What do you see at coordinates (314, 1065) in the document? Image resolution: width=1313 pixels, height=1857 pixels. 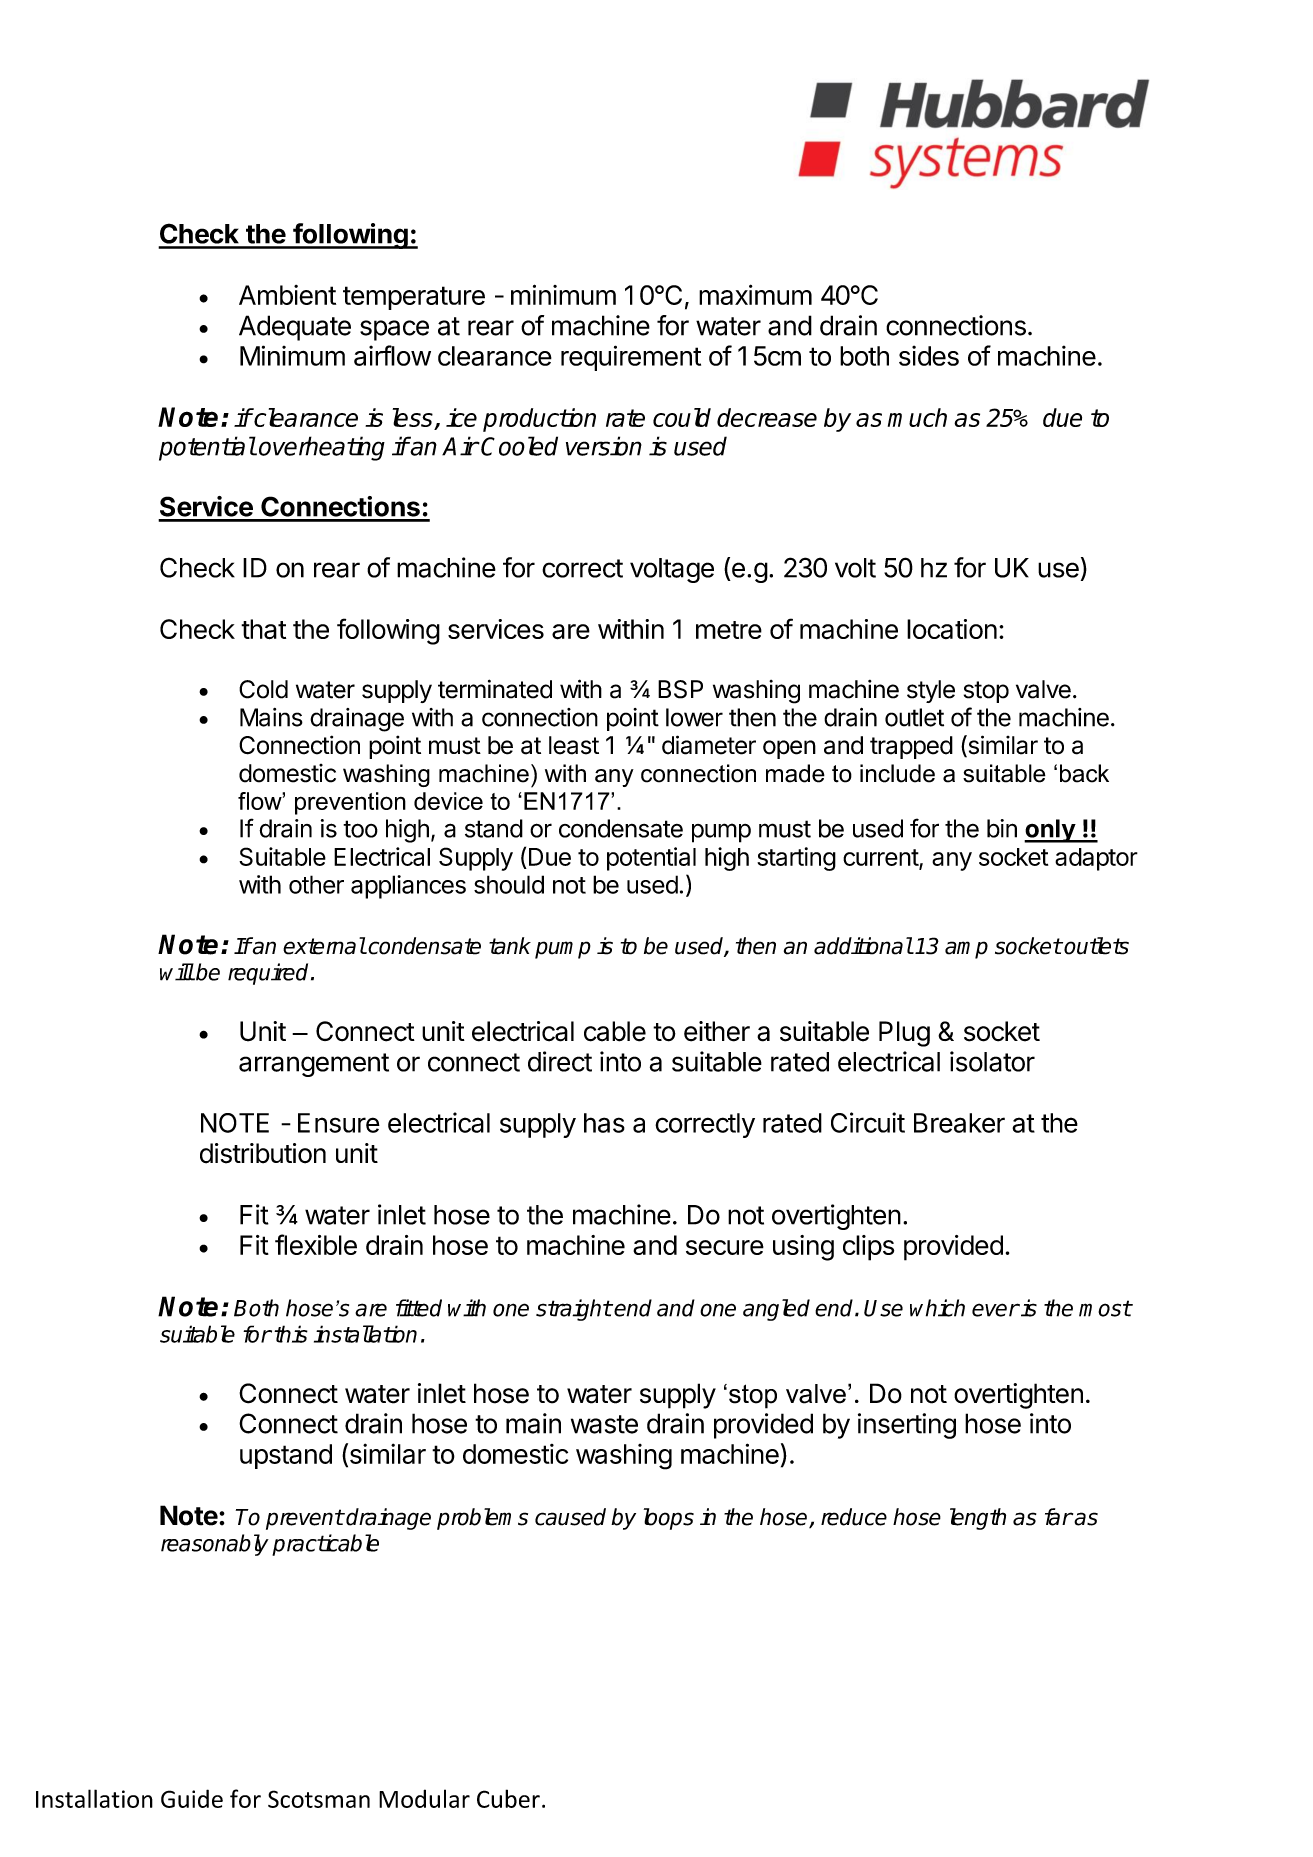 I see `arrangement` at bounding box center [314, 1065].
